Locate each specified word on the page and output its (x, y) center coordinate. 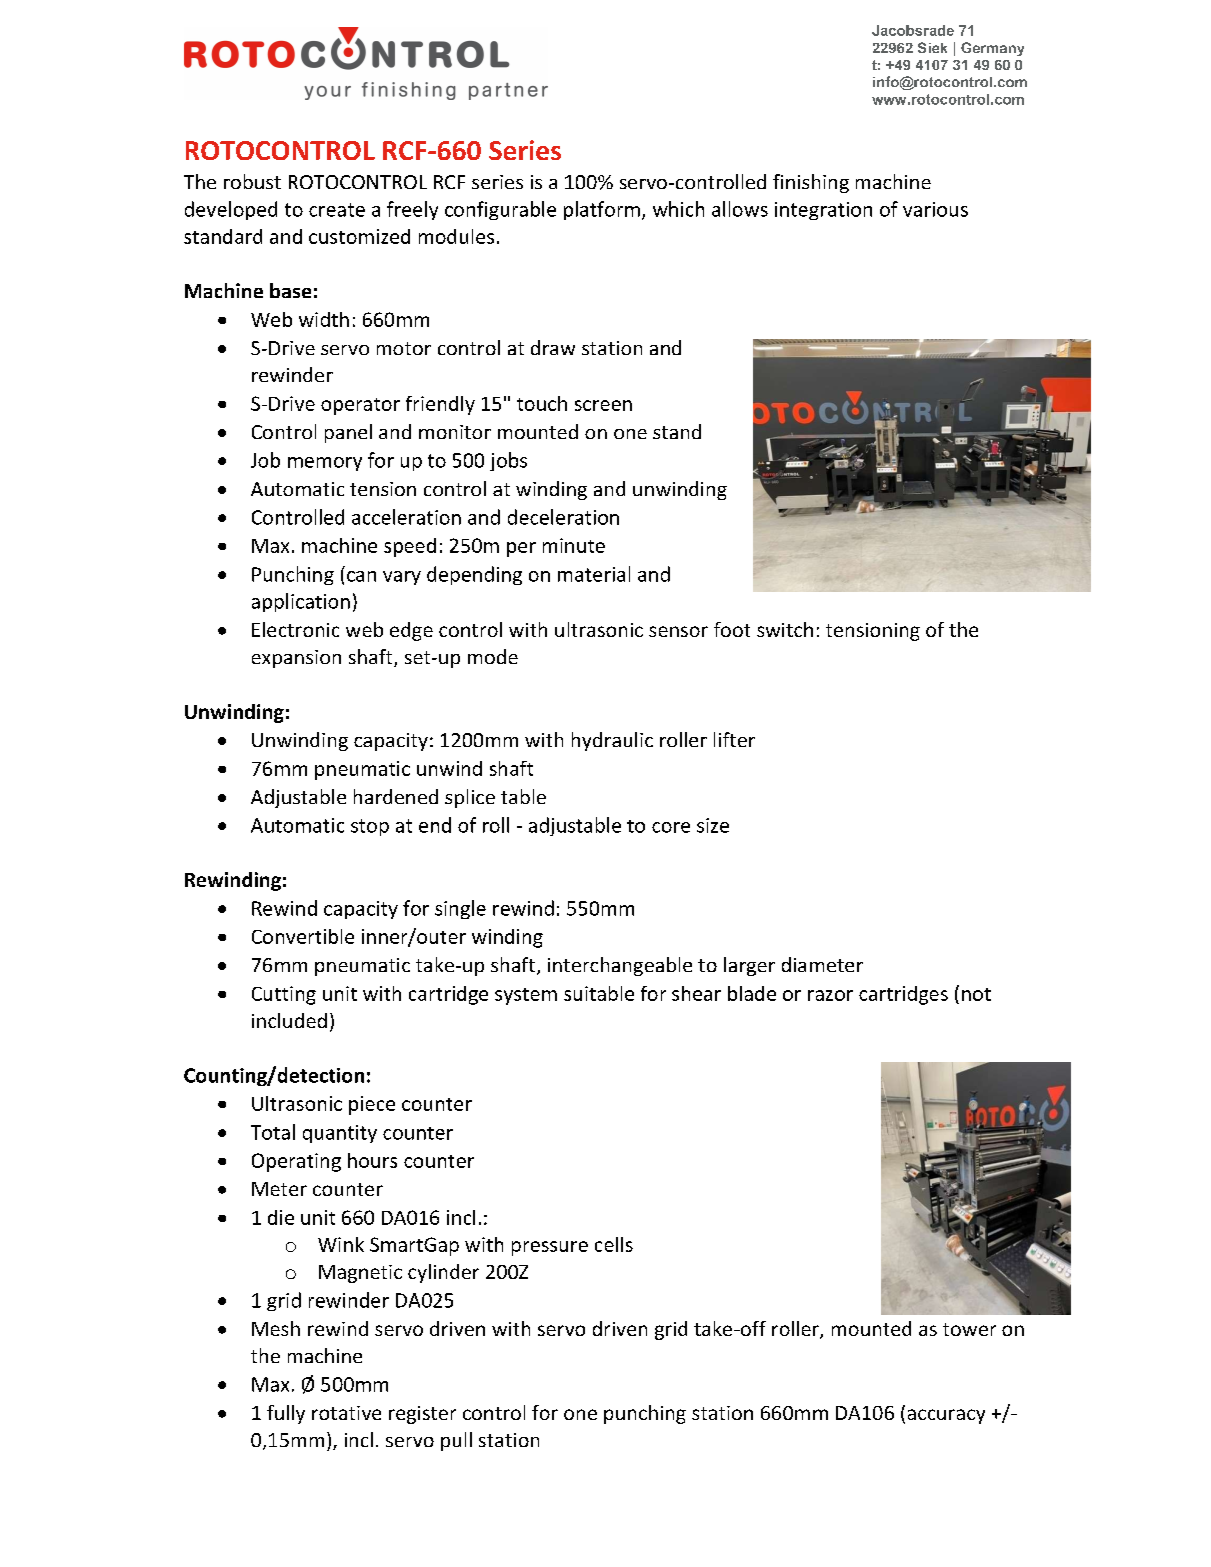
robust (252, 181)
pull (456, 1441)
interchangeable (620, 966)
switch (785, 629)
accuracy (946, 1416)
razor (830, 995)
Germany (992, 49)
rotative (346, 1413)
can (361, 576)
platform (602, 210)
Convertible (303, 936)
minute (574, 545)
